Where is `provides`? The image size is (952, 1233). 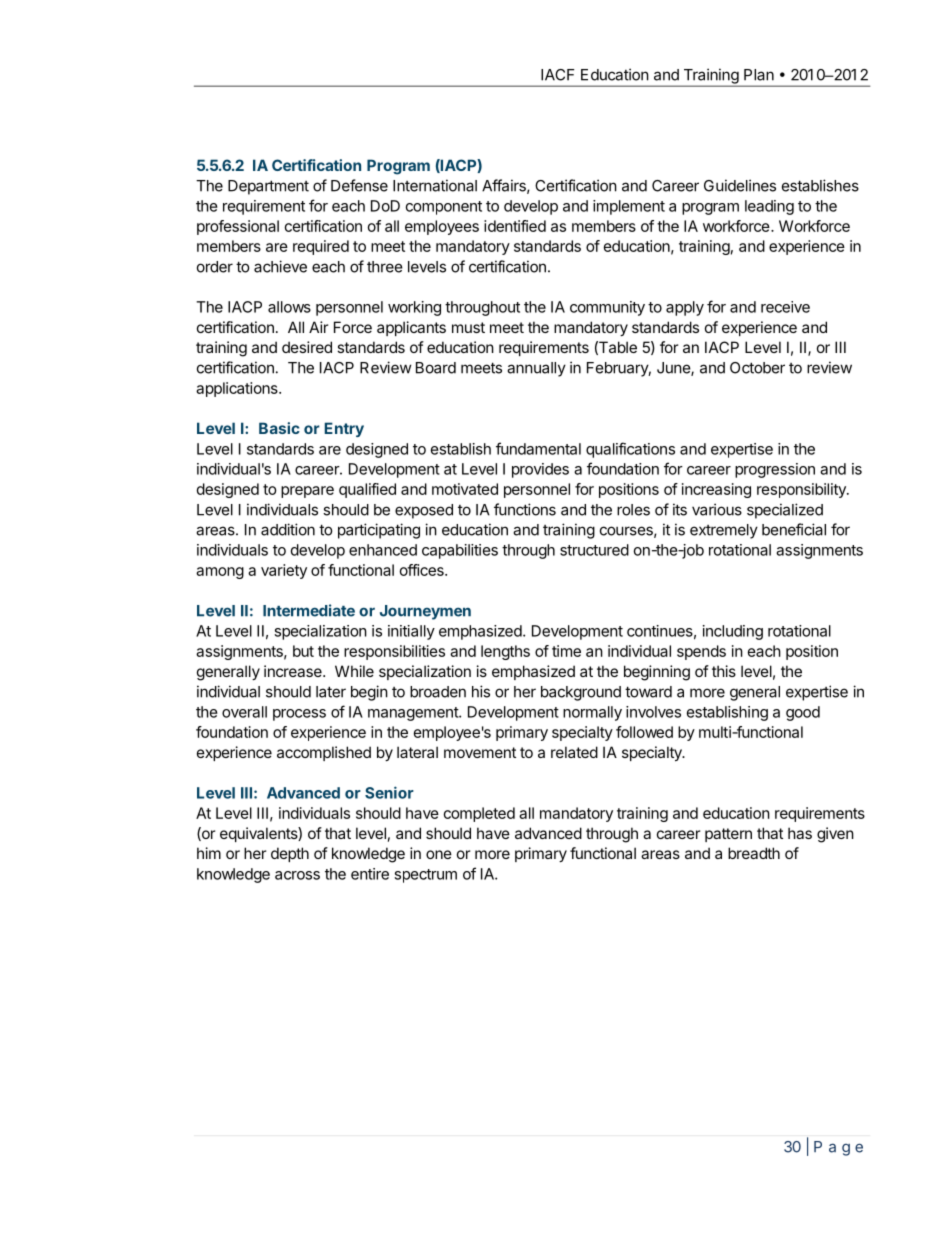 provides is located at coordinates (540, 470).
